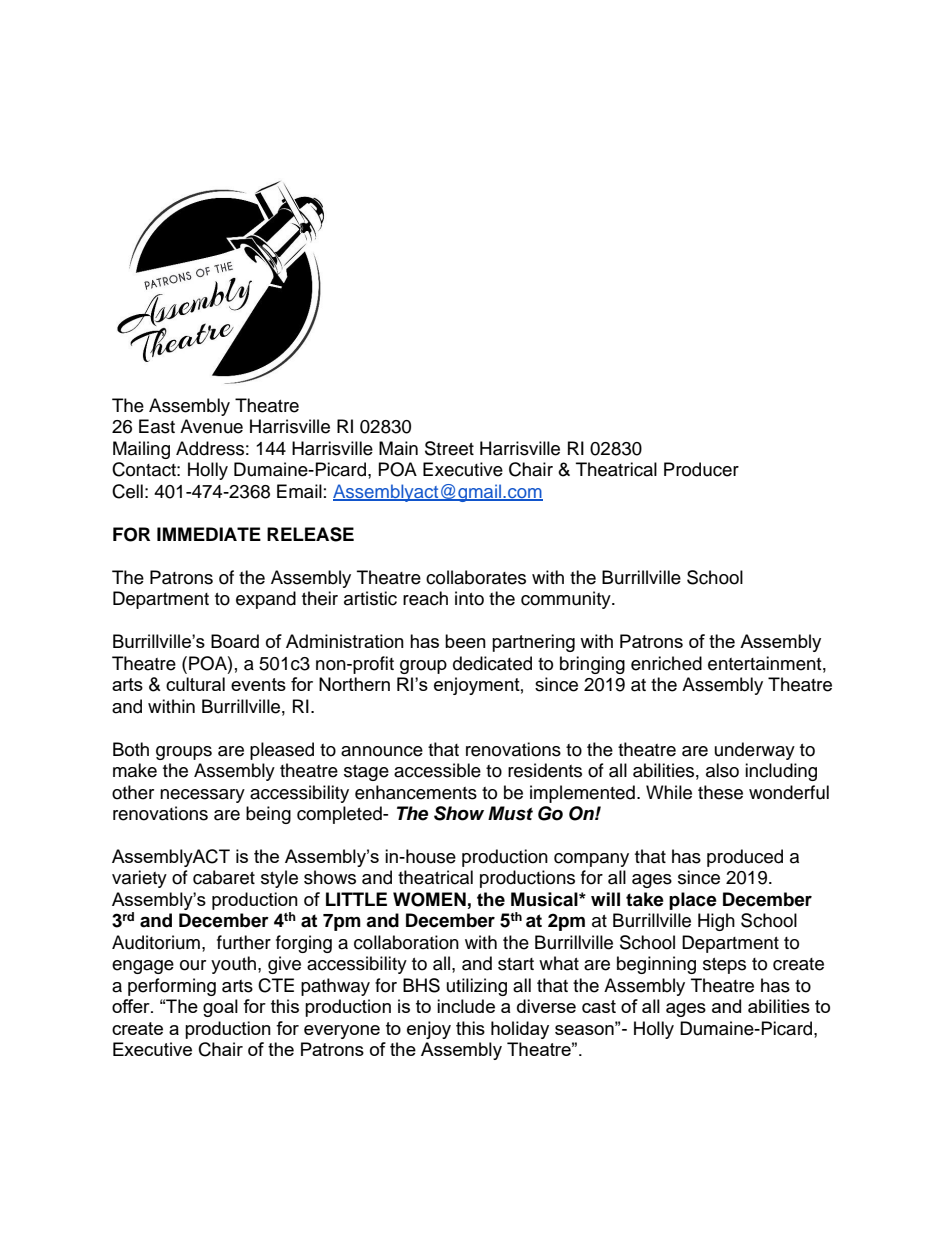  Describe the element at coordinates (449, 448) in the image. I see `Street` at that location.
